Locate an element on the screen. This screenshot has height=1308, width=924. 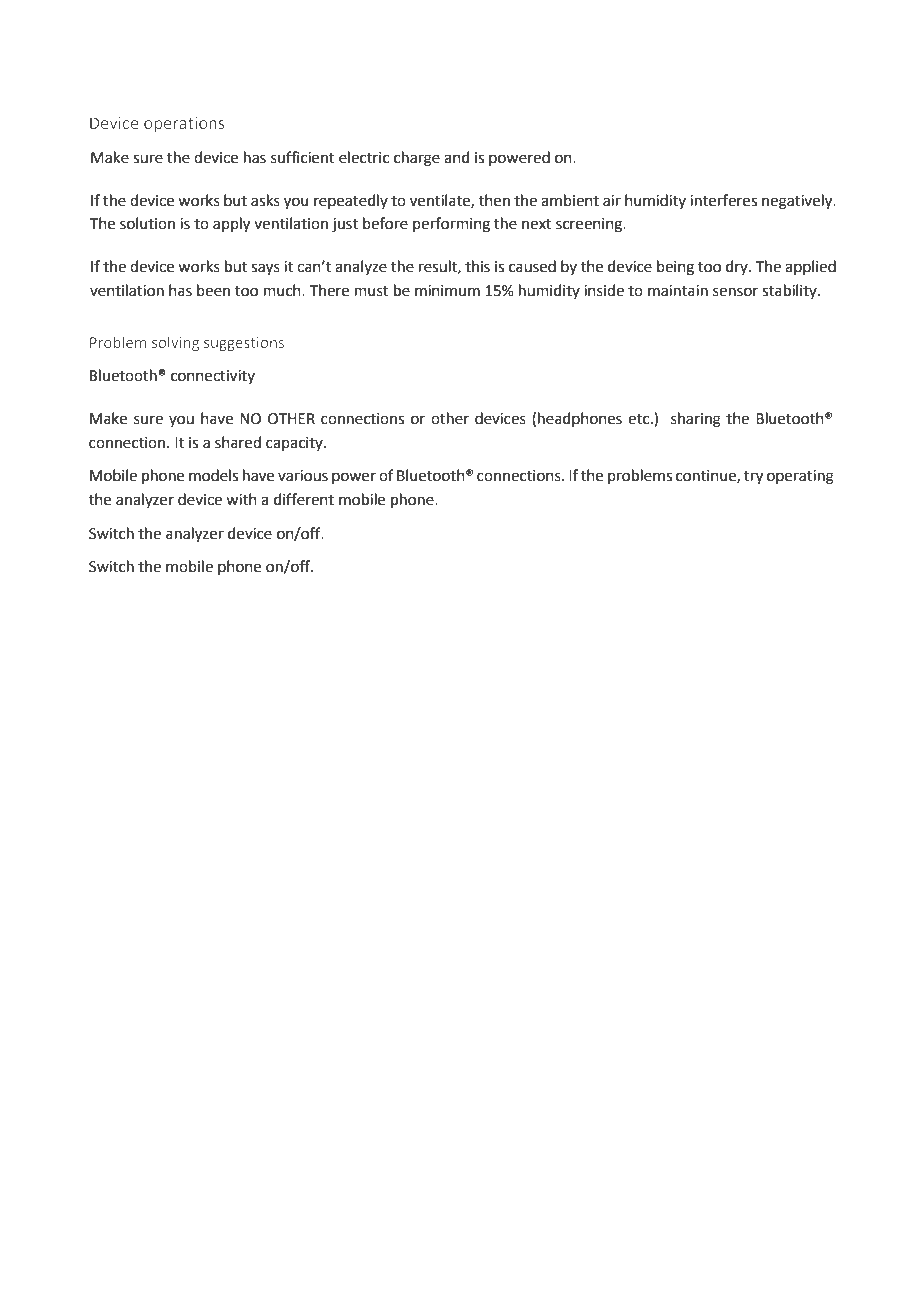
connectivity is located at coordinates (213, 377).
